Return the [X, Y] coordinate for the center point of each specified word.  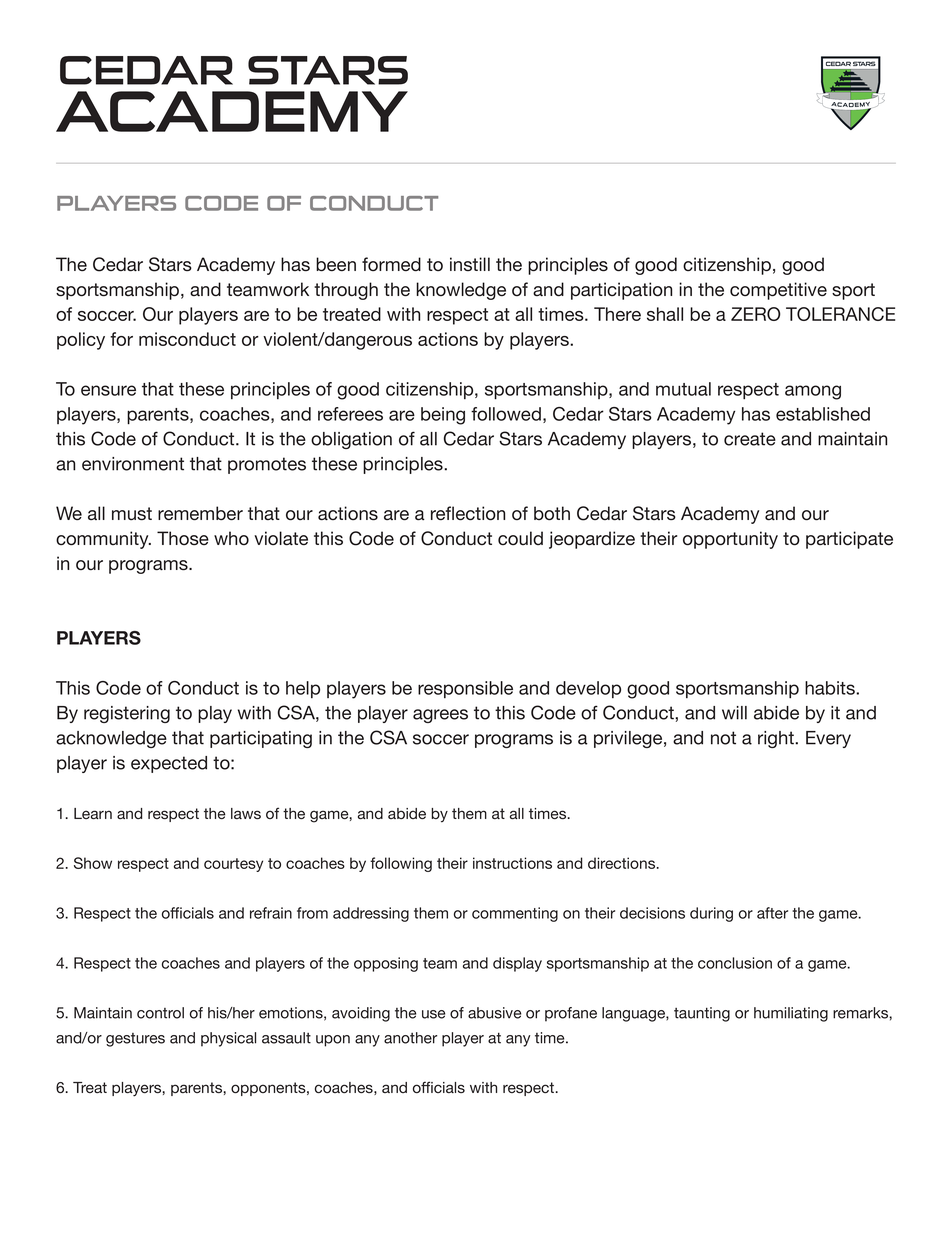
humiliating [791, 1014]
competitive [778, 291]
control [160, 1013]
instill [470, 264]
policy [81, 341]
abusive [494, 1013]
